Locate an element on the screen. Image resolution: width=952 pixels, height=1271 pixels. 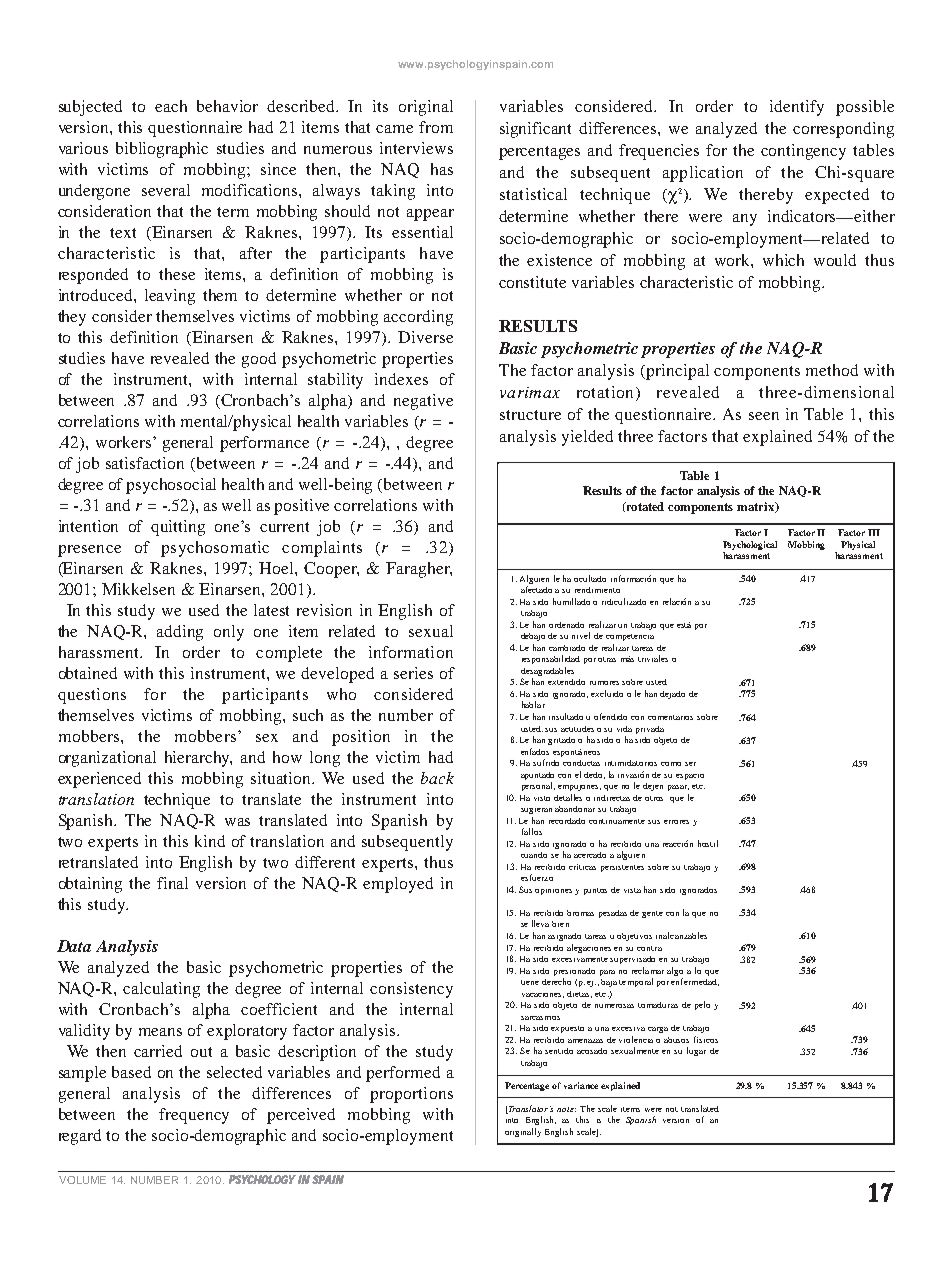
final is located at coordinates (172, 883).
